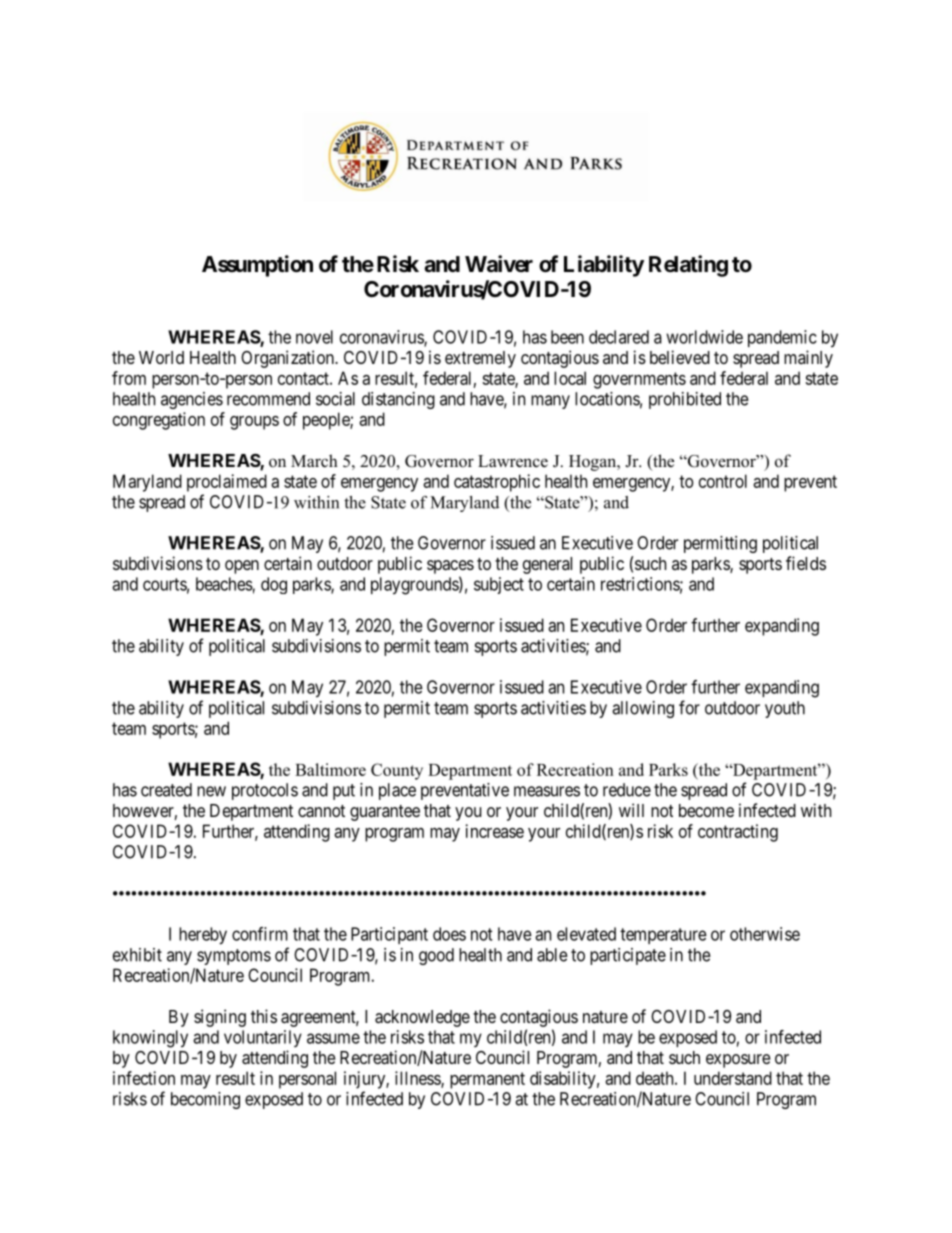  I want to click on Waiver, so click(499, 263).
